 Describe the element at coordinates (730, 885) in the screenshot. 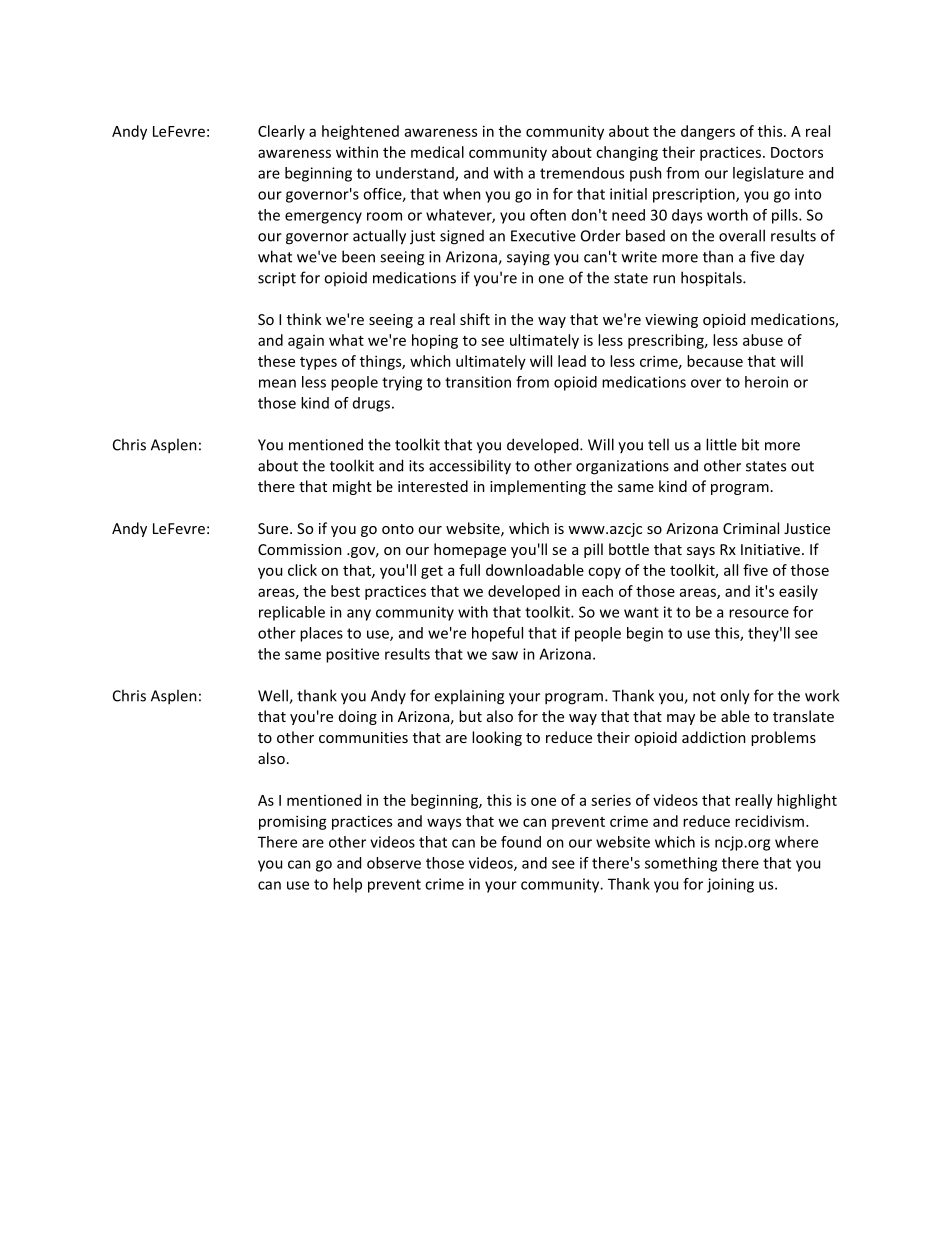

I see `joining` at that location.
